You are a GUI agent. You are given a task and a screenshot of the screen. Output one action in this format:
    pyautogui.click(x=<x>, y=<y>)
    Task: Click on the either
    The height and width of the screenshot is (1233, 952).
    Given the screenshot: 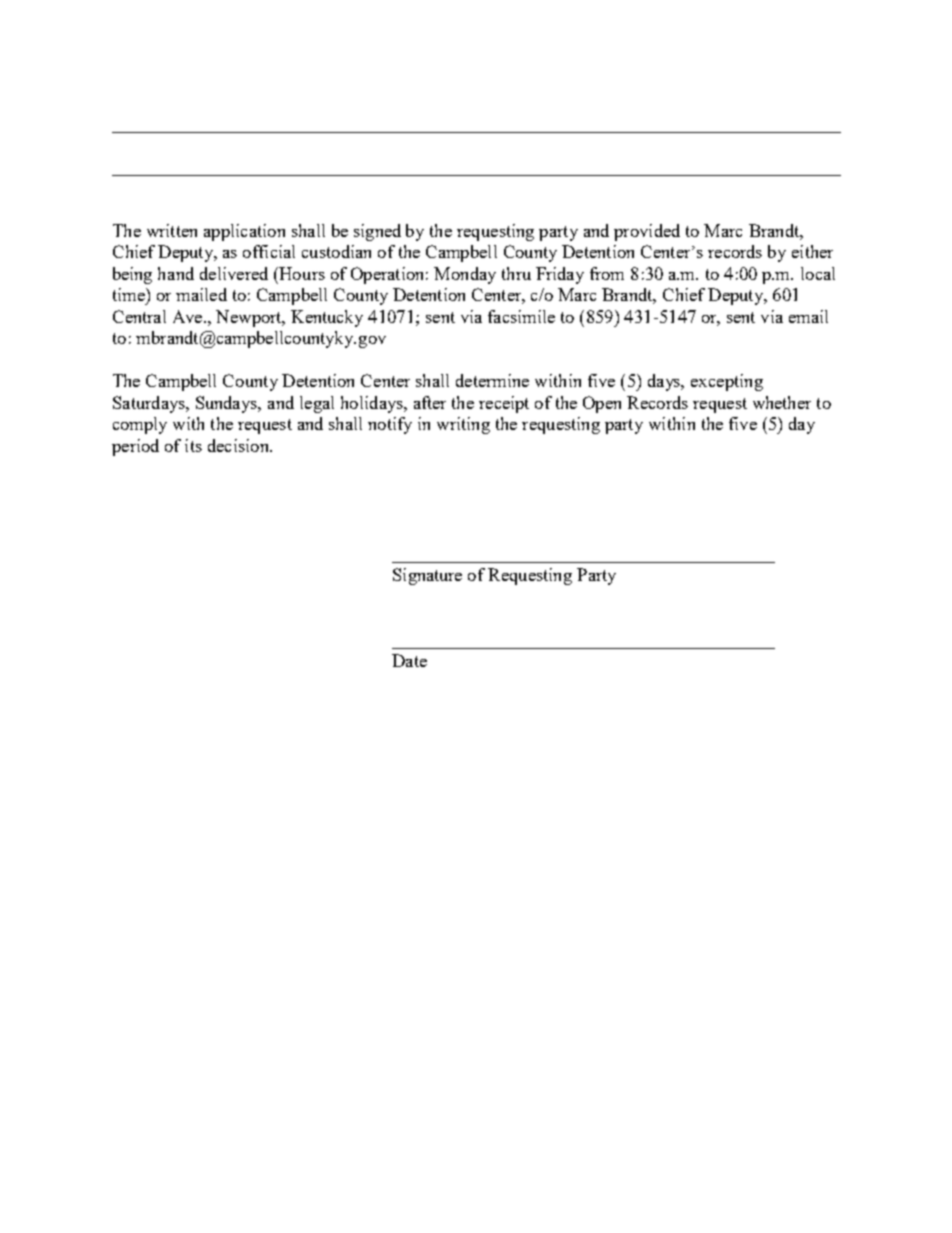 What is the action you would take?
    pyautogui.click(x=812, y=251)
